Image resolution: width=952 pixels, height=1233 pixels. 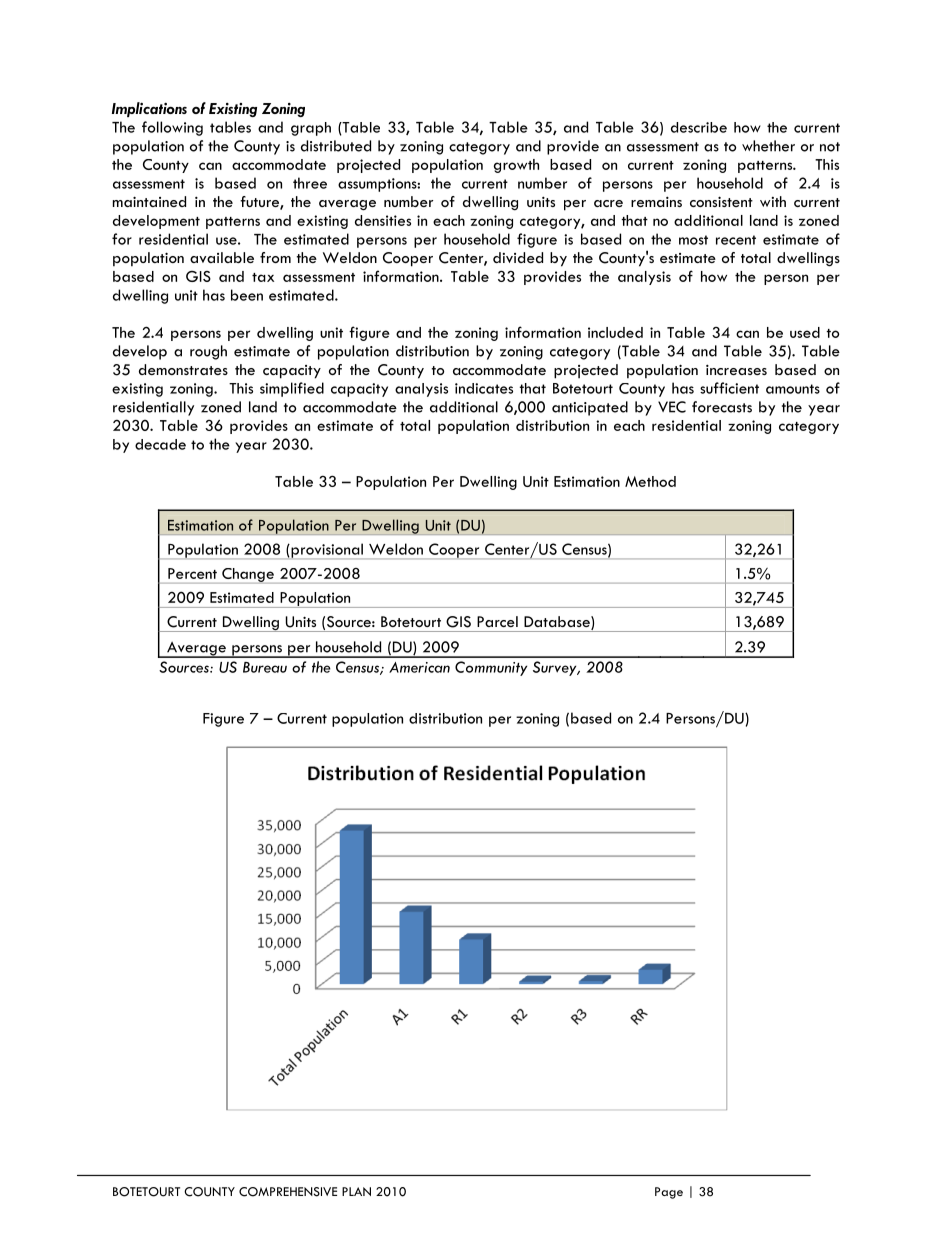 What do you see at coordinates (669, 1193) in the document?
I see `Page` at bounding box center [669, 1193].
